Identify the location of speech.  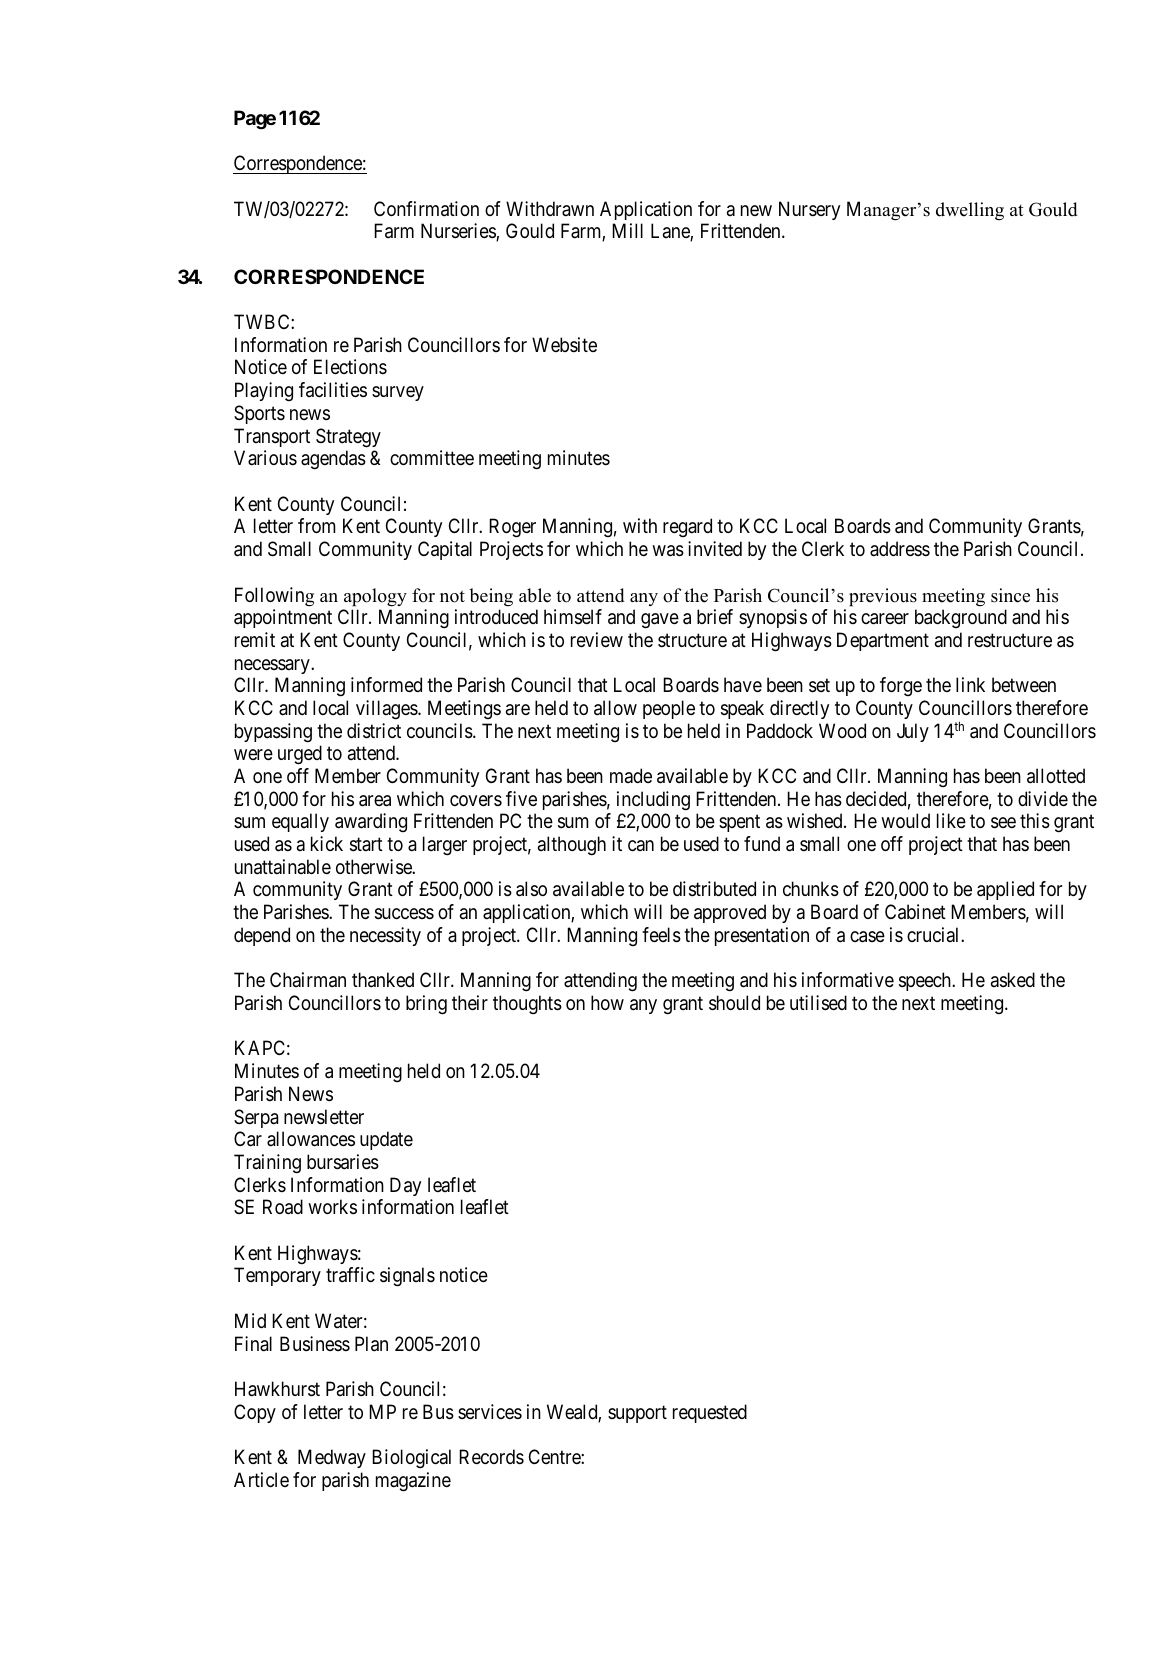
(926, 981).
